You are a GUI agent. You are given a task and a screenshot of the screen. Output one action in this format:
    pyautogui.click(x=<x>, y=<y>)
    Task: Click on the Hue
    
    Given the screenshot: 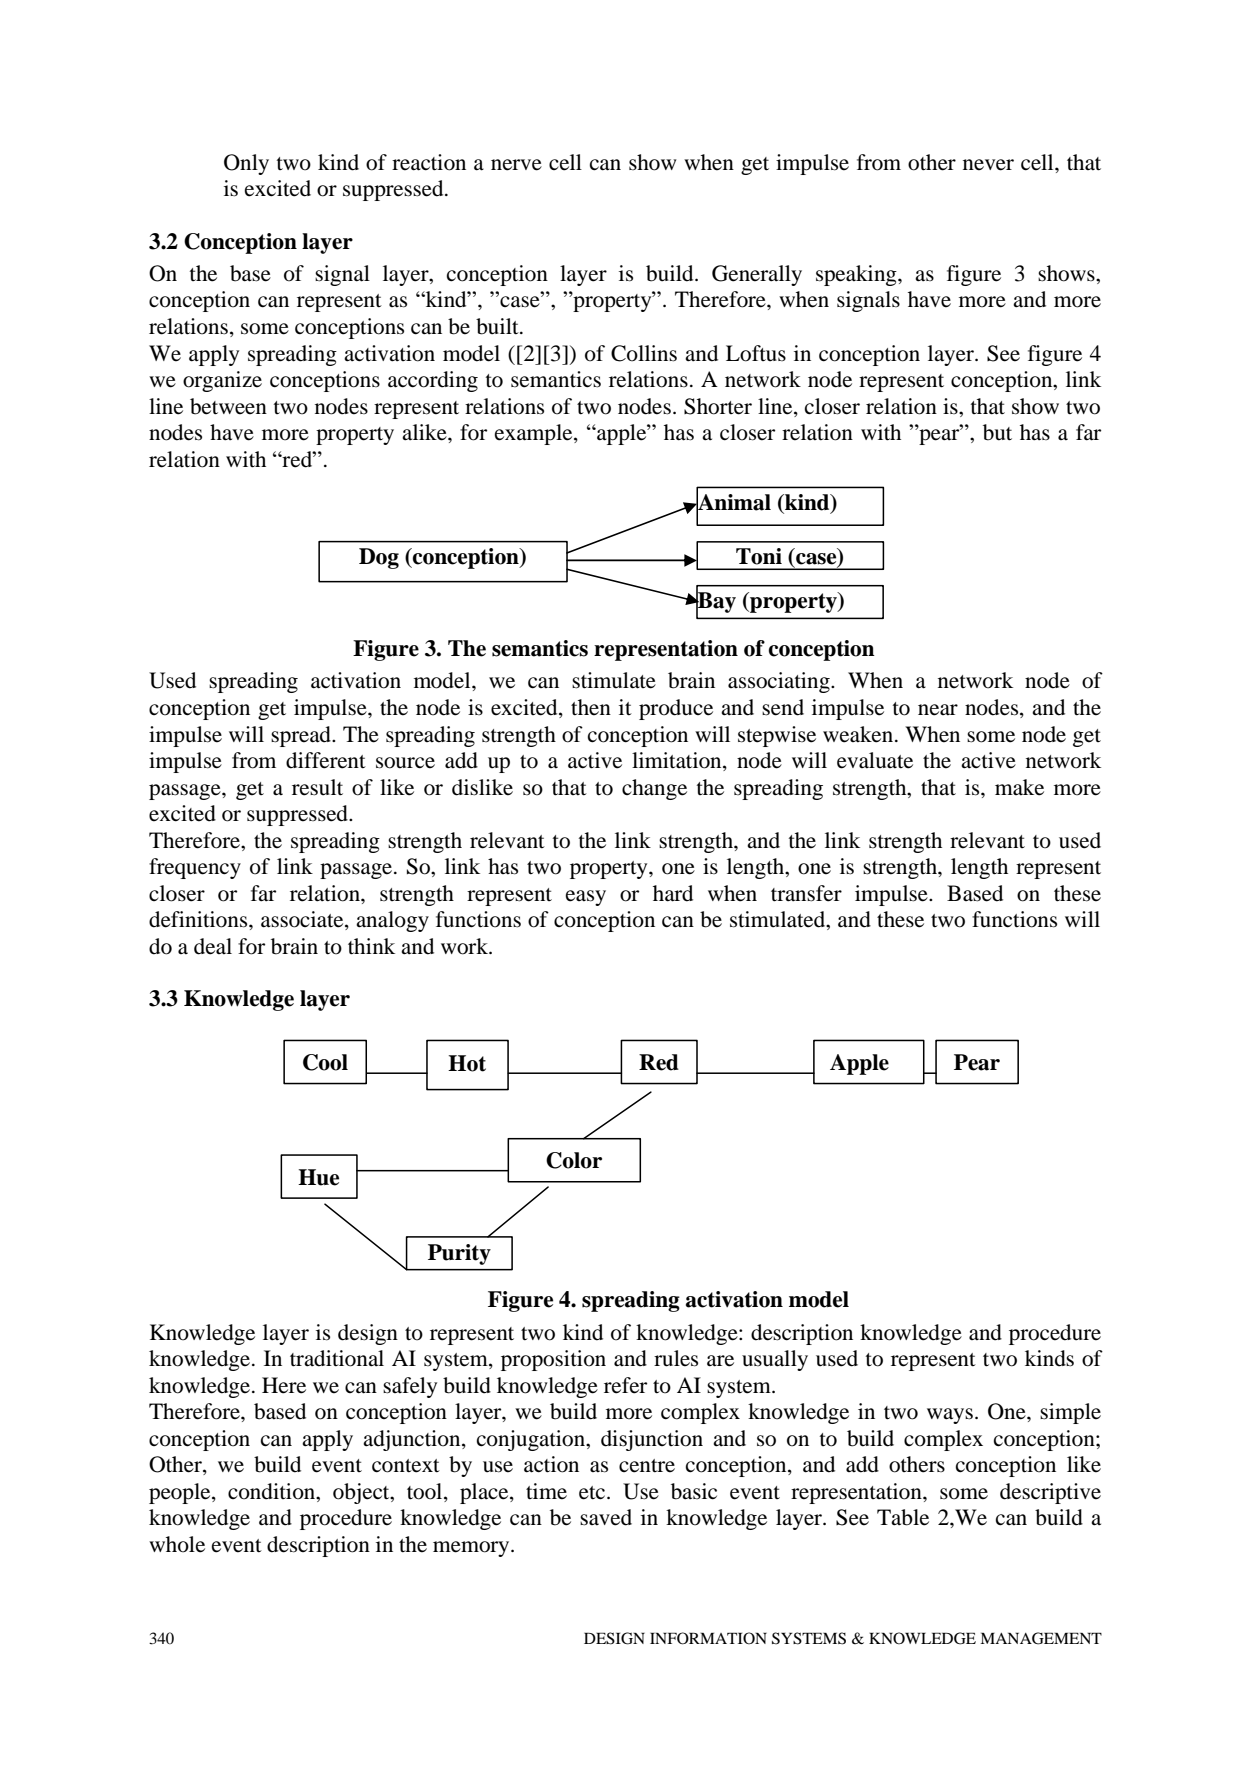 What is the action you would take?
    pyautogui.click(x=318, y=1177)
